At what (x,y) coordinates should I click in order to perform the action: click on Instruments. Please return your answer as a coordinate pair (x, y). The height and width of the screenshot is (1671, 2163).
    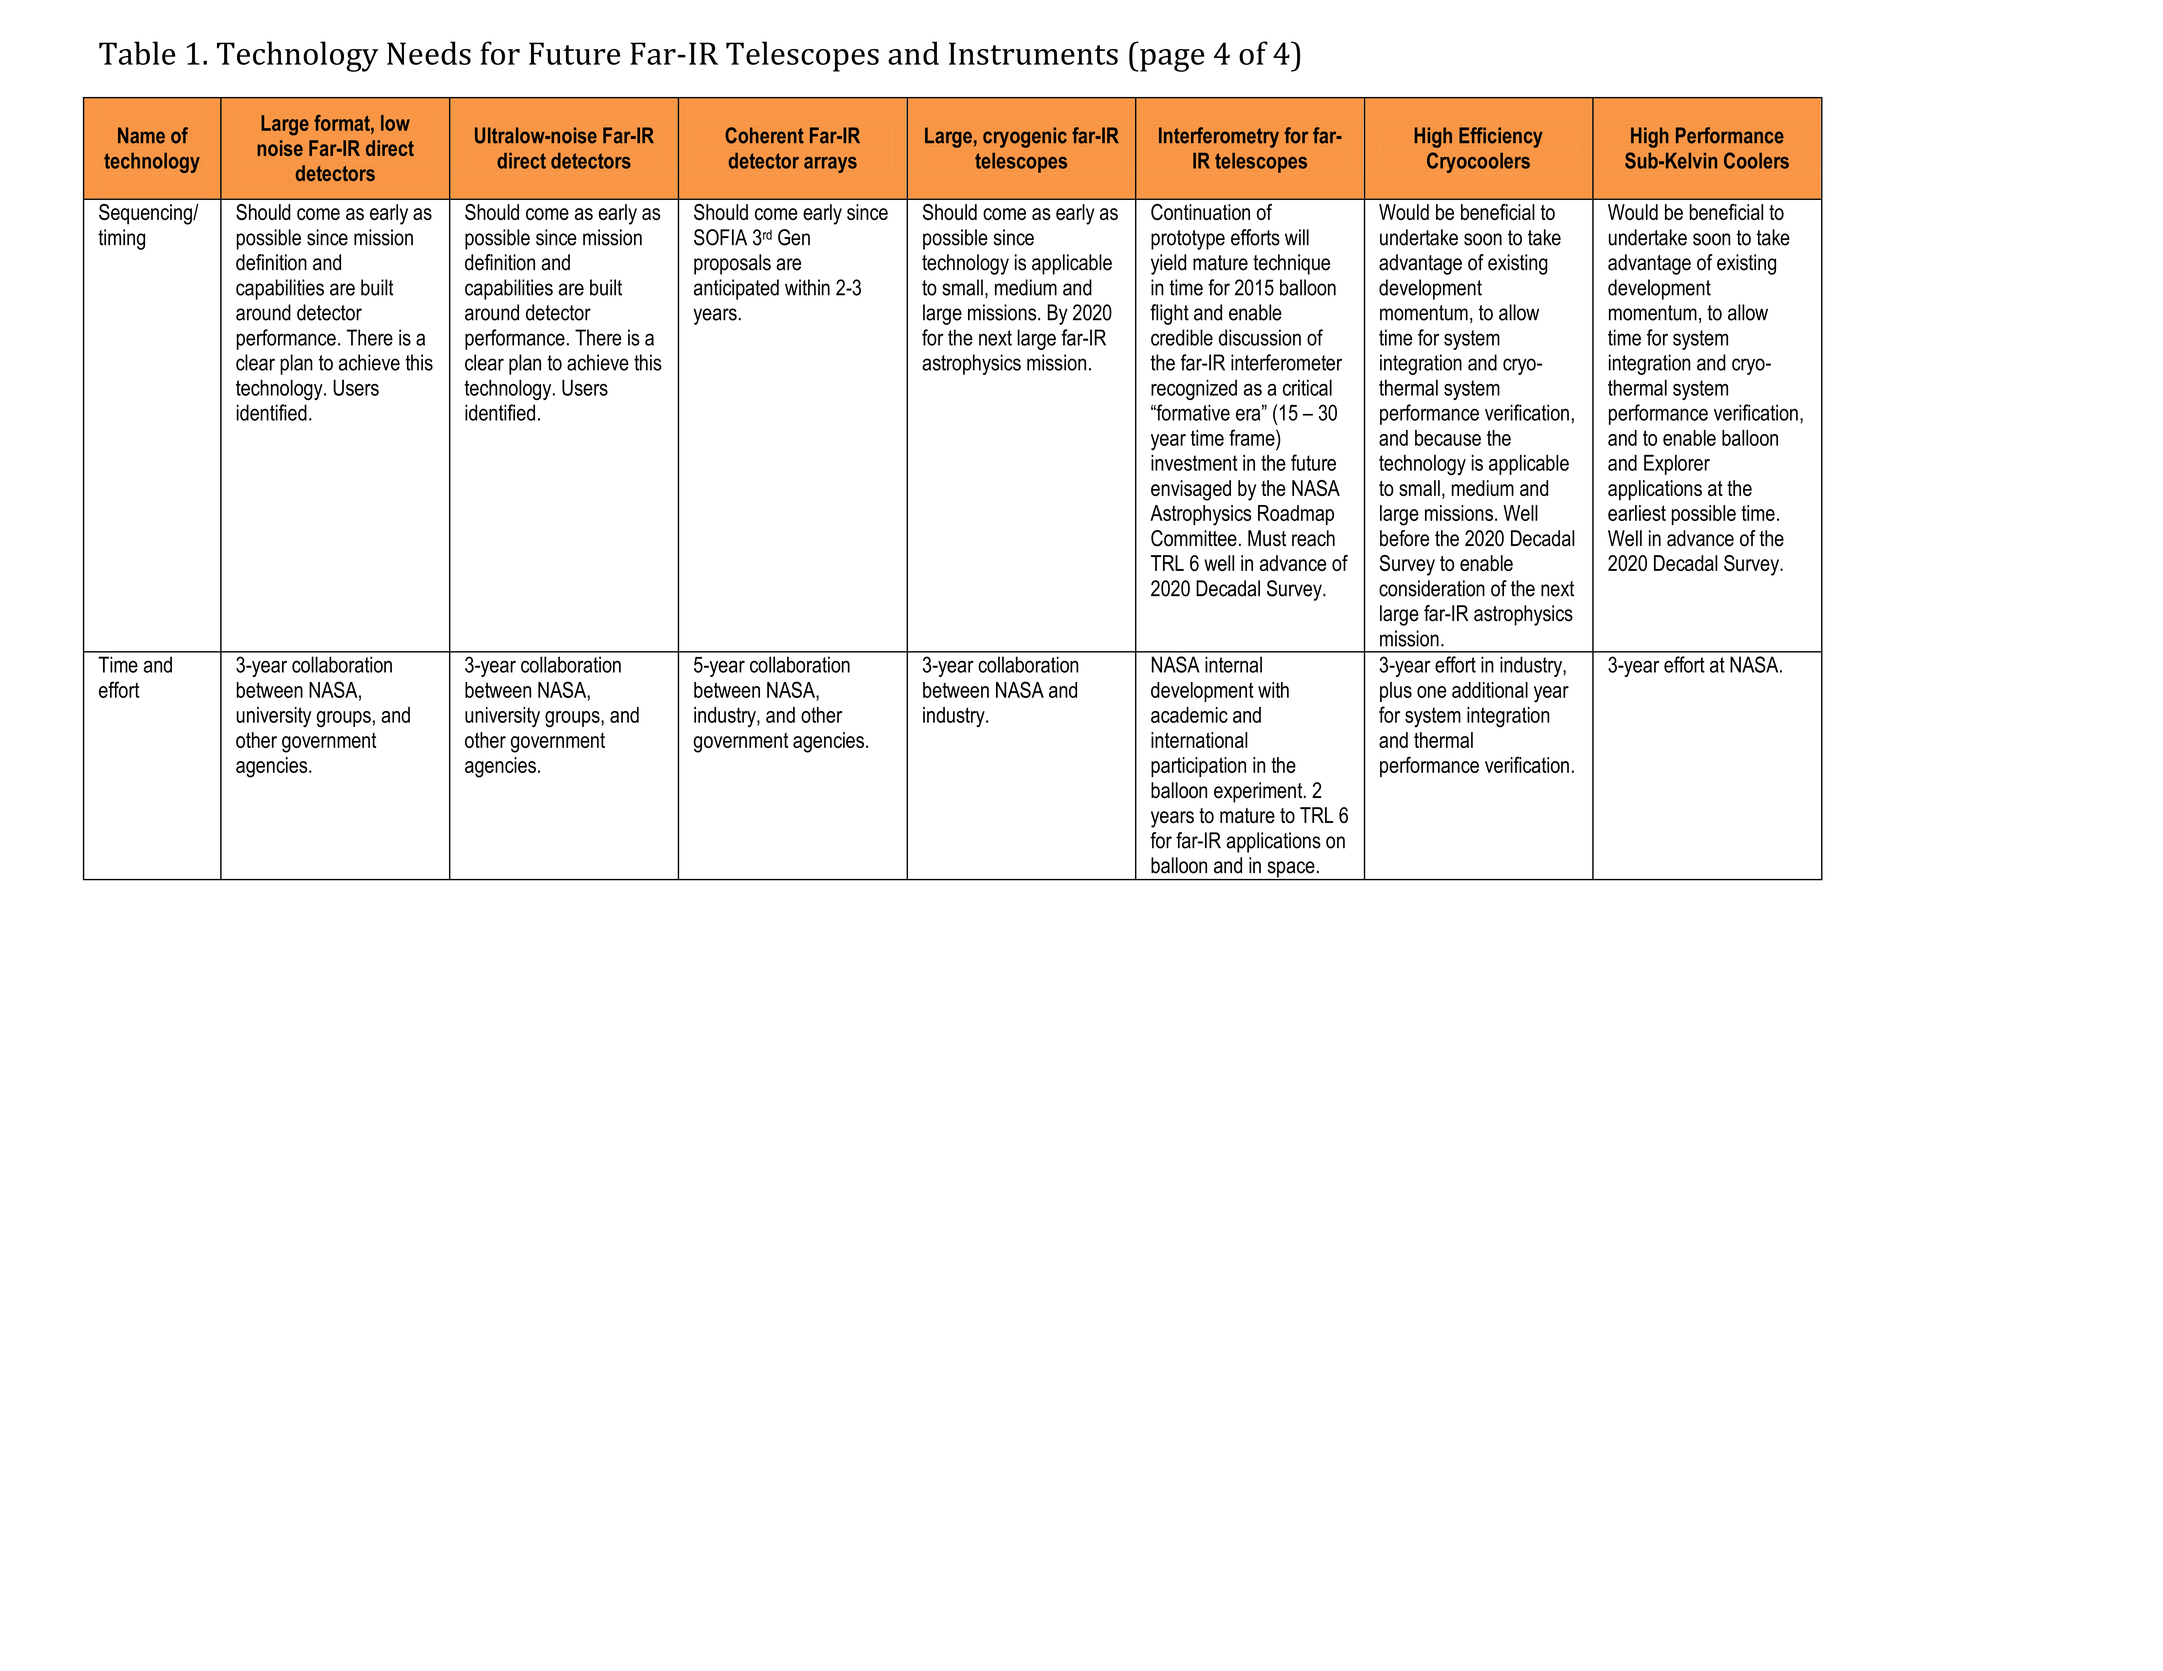
    Looking at the image, I should click on (1033, 53).
